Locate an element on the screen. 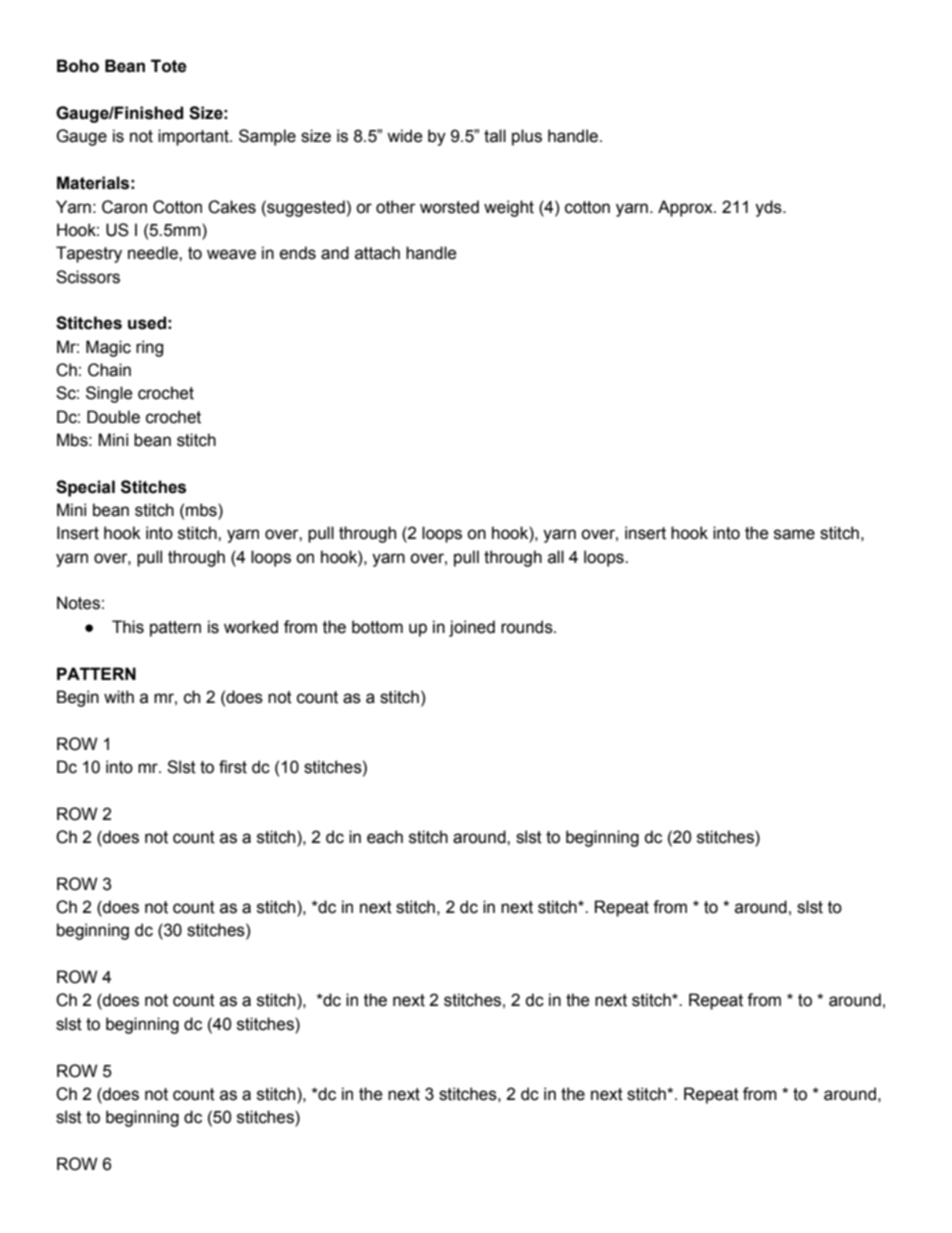  each is located at coordinates (385, 837).
